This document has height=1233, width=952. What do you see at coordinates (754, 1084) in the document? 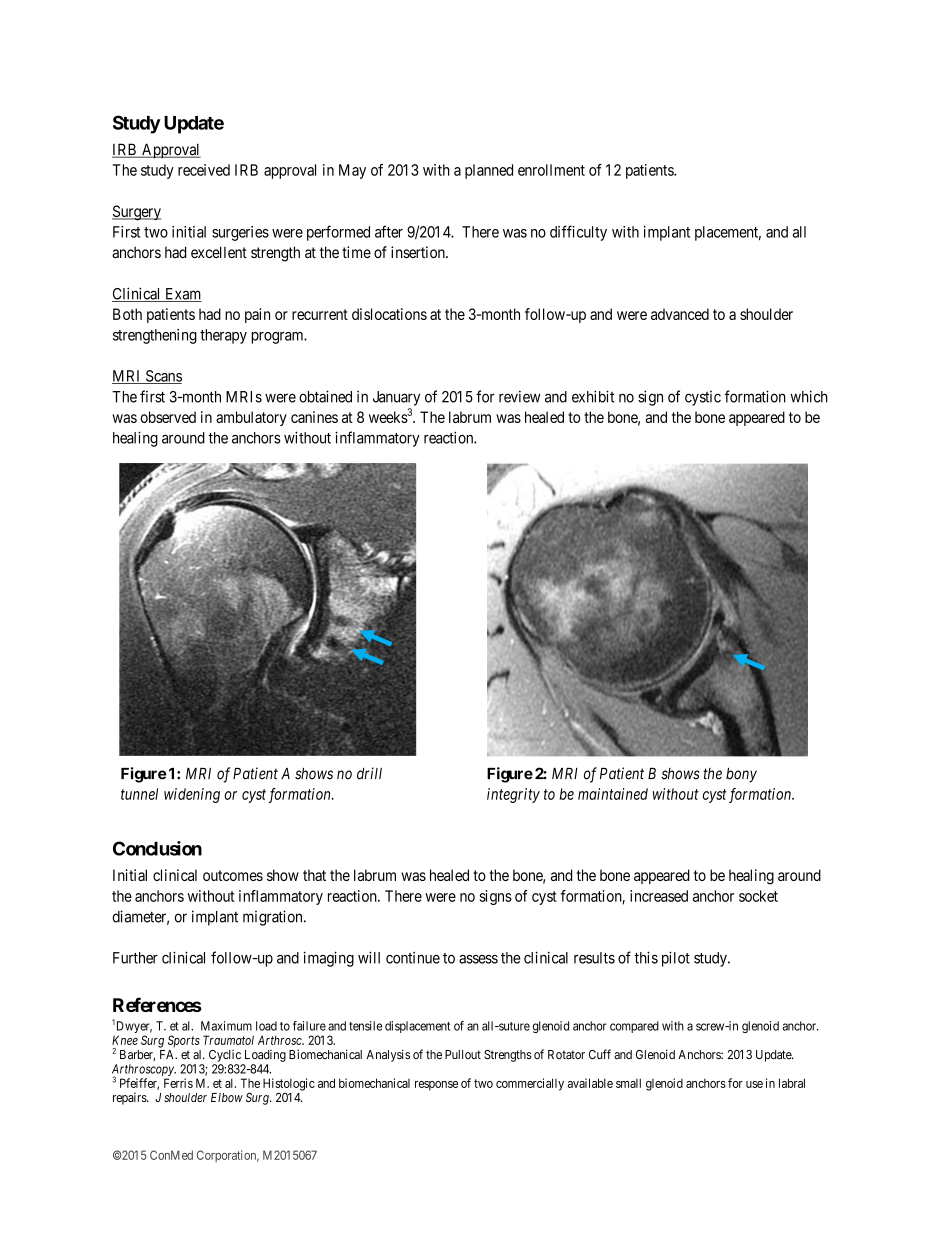
I see `use` at bounding box center [754, 1084].
